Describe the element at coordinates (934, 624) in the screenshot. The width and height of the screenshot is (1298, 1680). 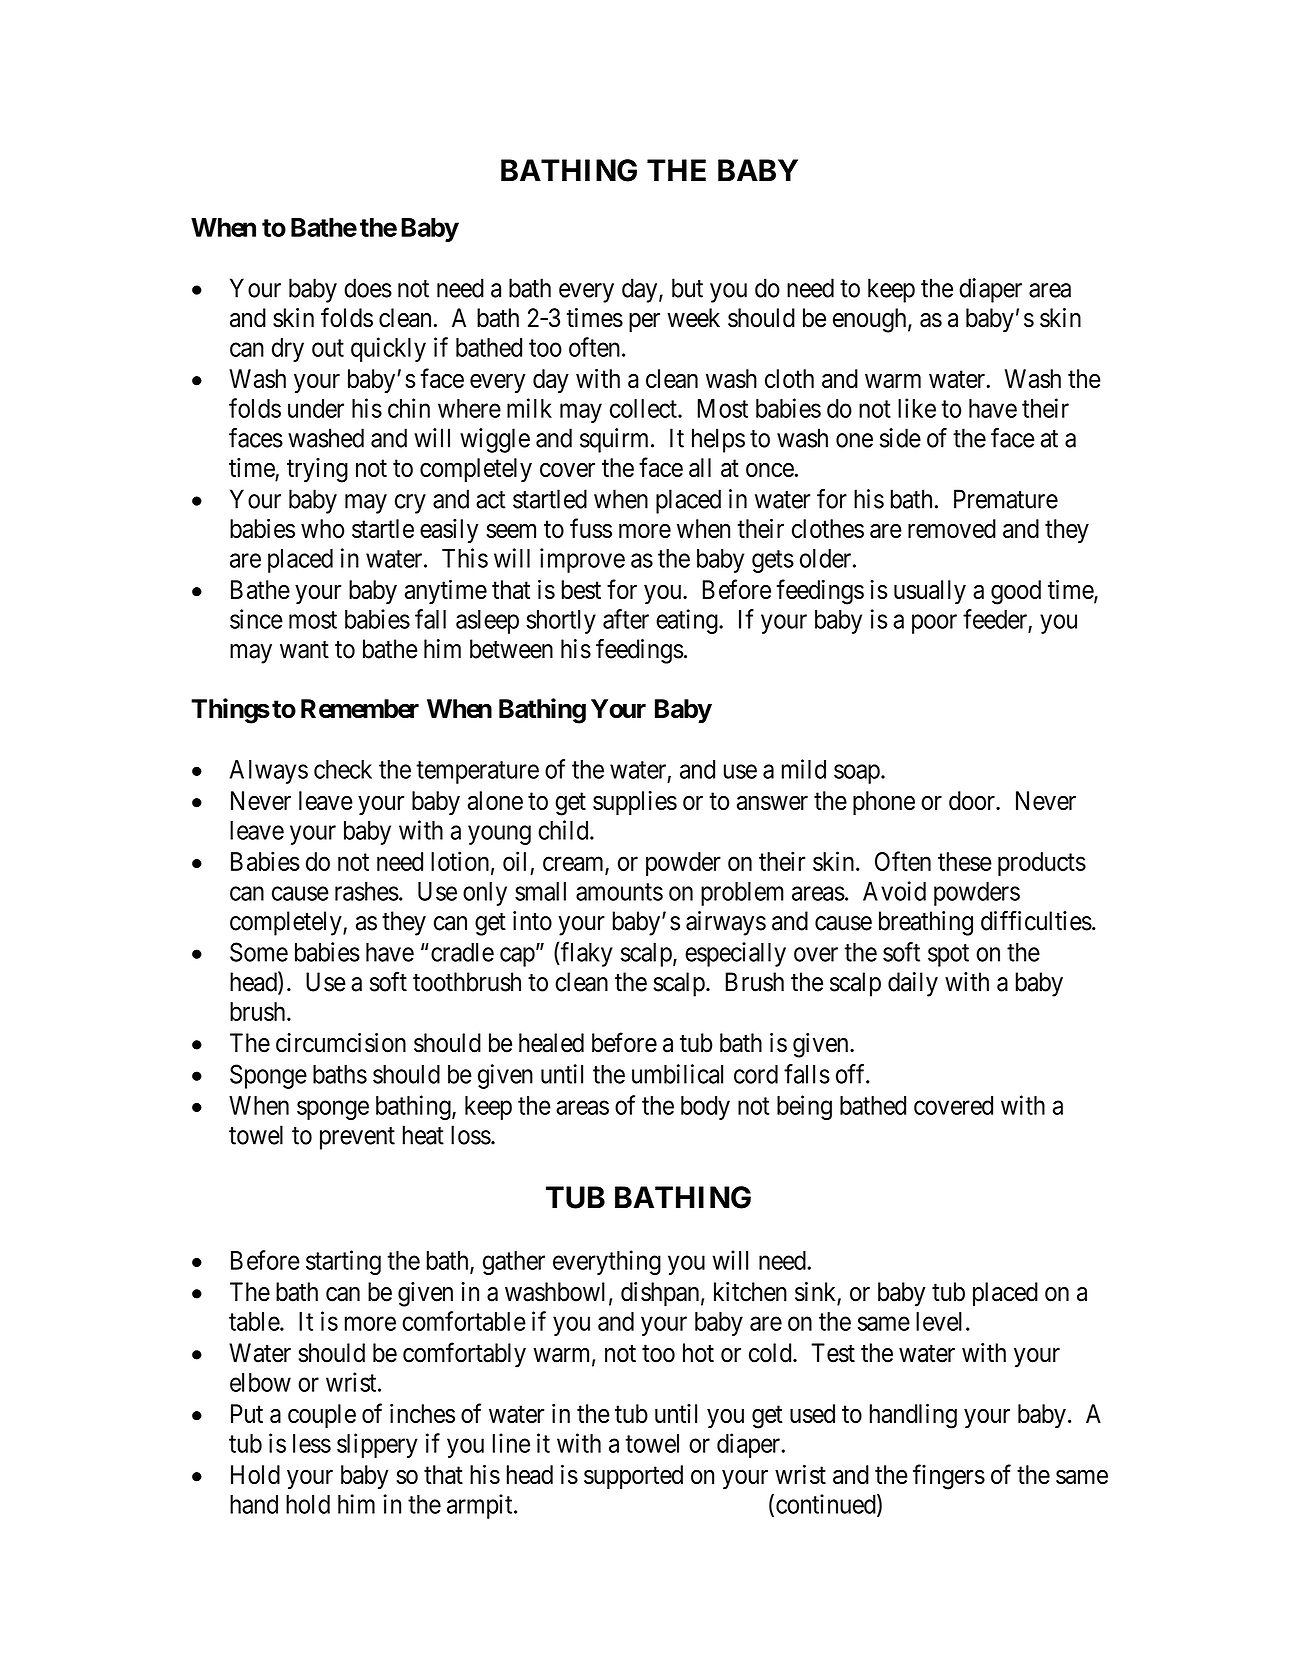
I see `poor` at that location.
